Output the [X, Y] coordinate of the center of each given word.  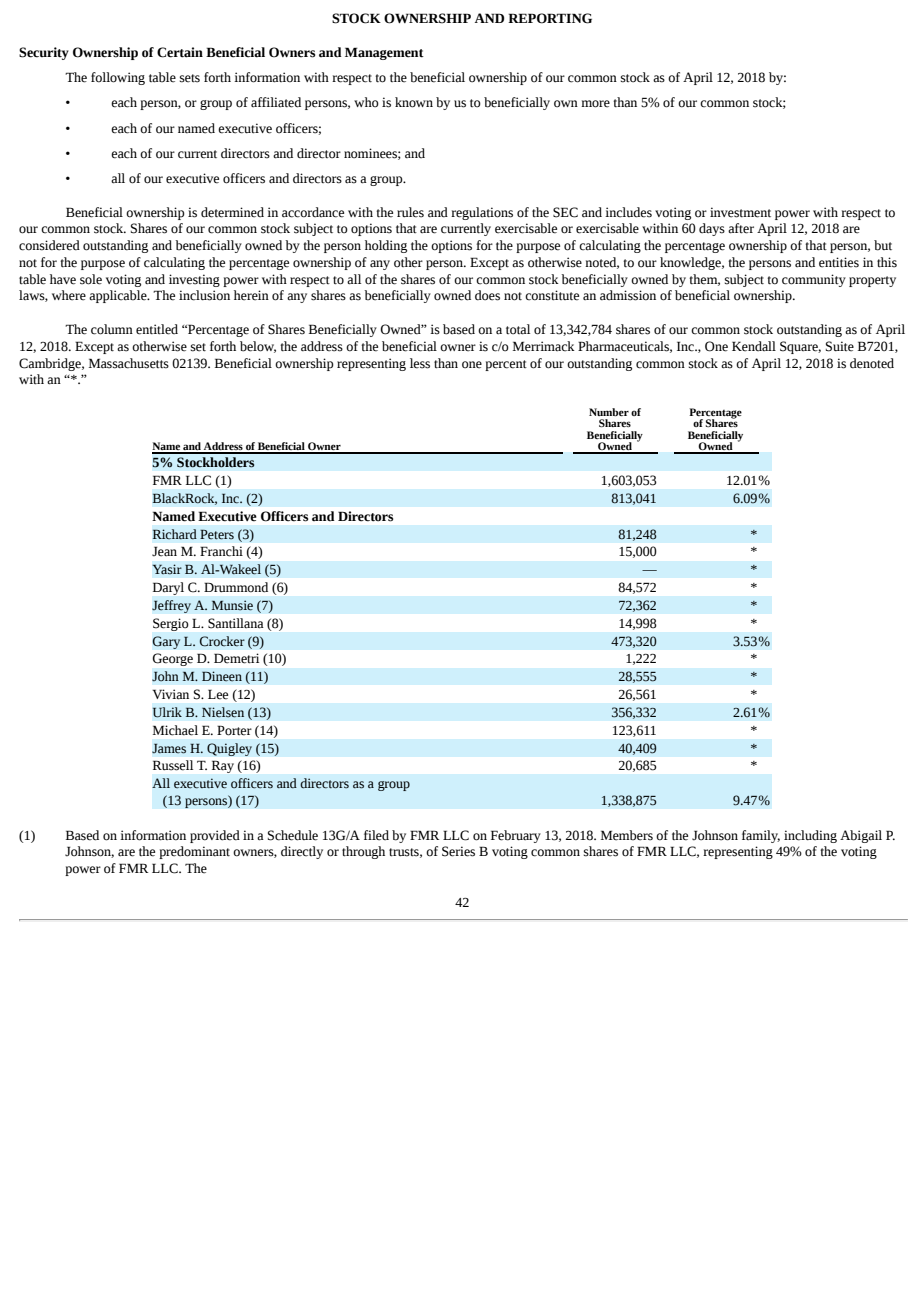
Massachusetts [129, 363]
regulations [482, 213]
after [741, 228]
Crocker [222, 641]
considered [49, 245]
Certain [180, 52]
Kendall [754, 346]
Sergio [171, 624]
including [810, 836]
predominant [194, 852]
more [595, 104]
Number [609, 412]
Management [384, 53]
